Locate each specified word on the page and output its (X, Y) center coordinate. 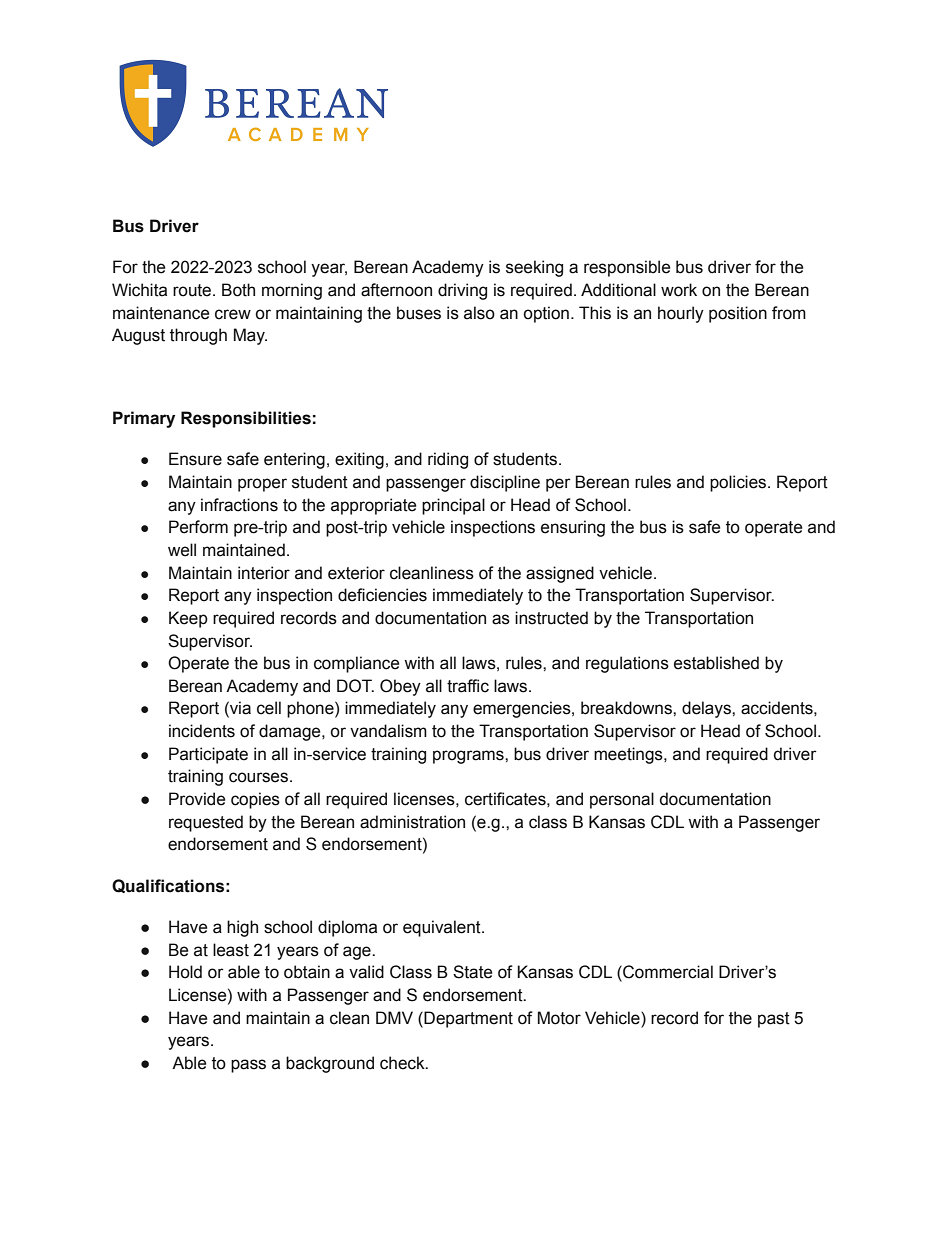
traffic (468, 686)
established (716, 663)
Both (238, 290)
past (774, 1020)
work (679, 290)
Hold (185, 972)
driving (462, 291)
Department (468, 1019)
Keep (188, 619)
